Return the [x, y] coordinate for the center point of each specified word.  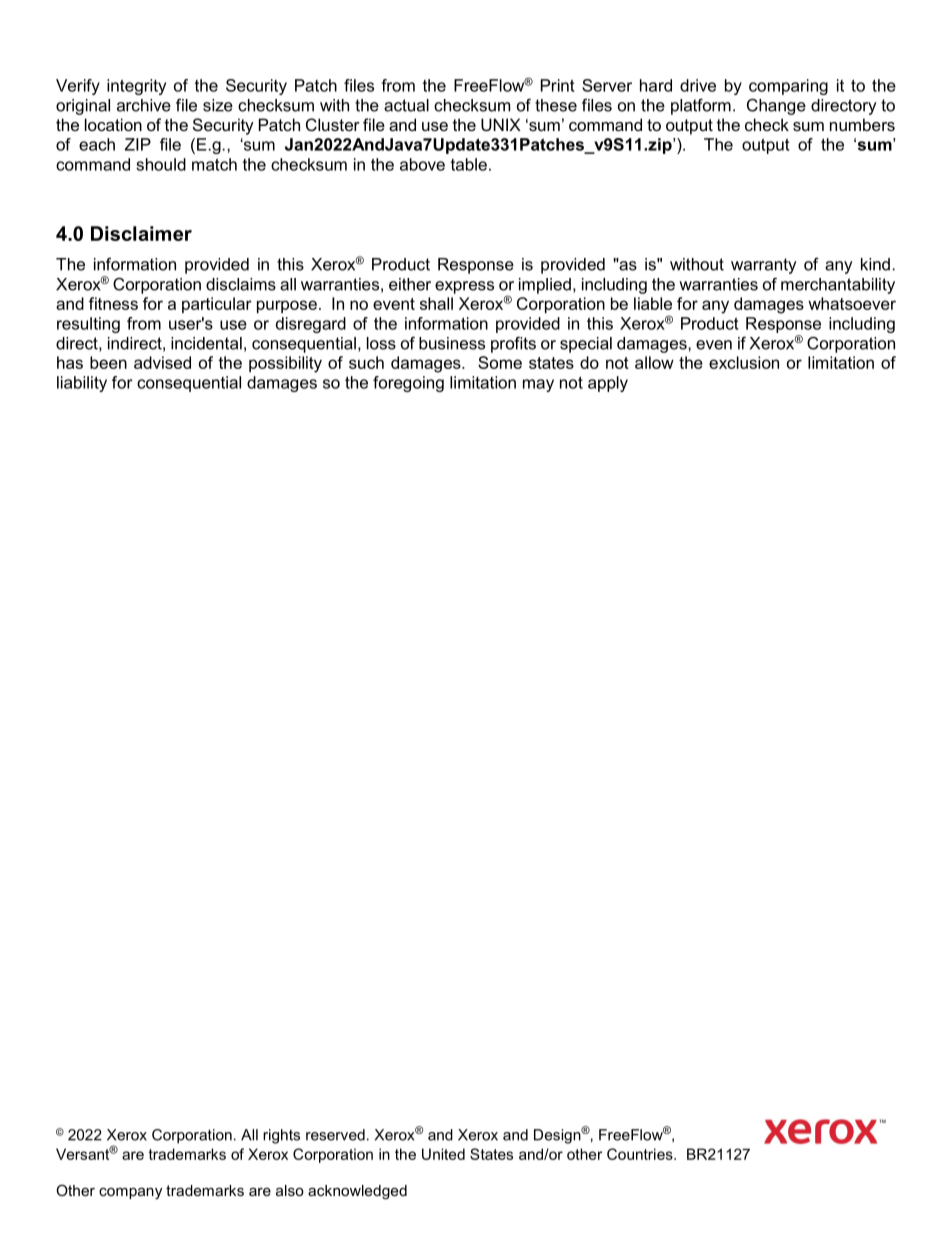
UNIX [501, 124]
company [130, 1194]
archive [144, 105]
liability [82, 384]
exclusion [744, 362]
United [443, 1154]
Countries [641, 1154]
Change [776, 106]
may [538, 385]
